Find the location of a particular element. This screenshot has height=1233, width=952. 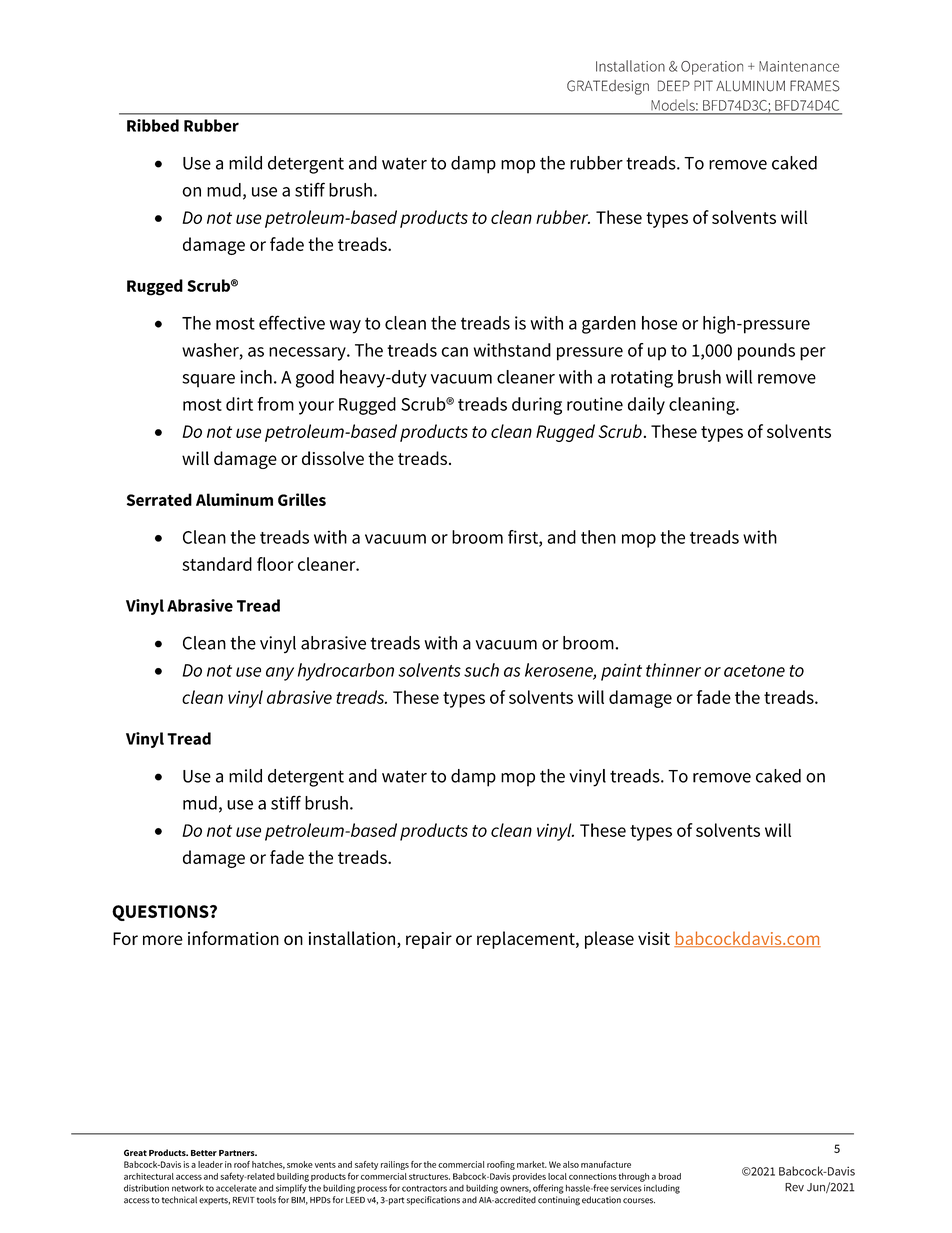

any is located at coordinates (280, 674).
